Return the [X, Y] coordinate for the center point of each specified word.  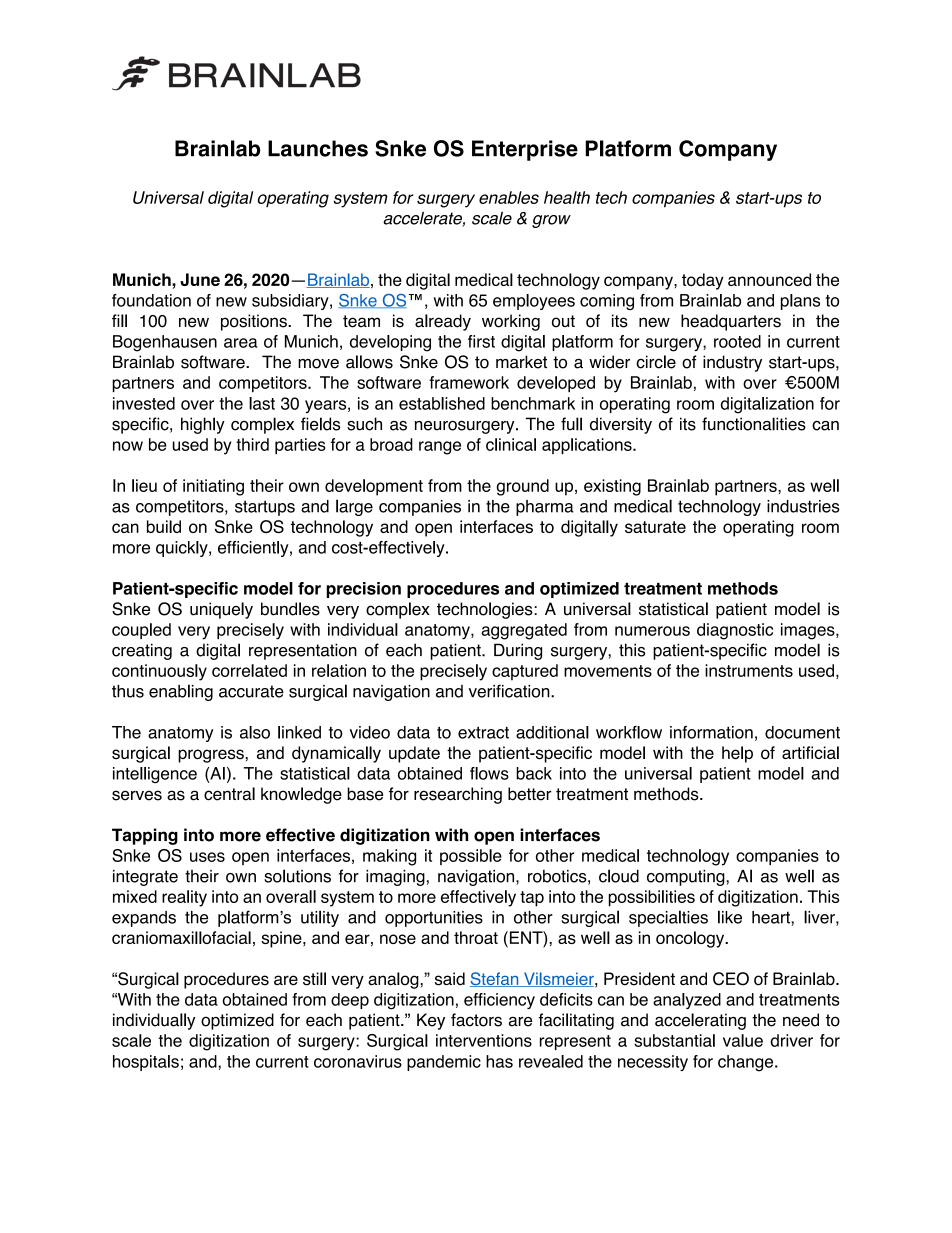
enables [509, 197]
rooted [737, 341]
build [164, 526]
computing [687, 878]
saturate [655, 527]
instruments [749, 670]
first [481, 341]
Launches [318, 148]
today [703, 281]
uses [207, 857]
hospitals [146, 1063]
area [240, 343]
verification [510, 691]
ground [522, 487]
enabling [181, 692]
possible [471, 857]
